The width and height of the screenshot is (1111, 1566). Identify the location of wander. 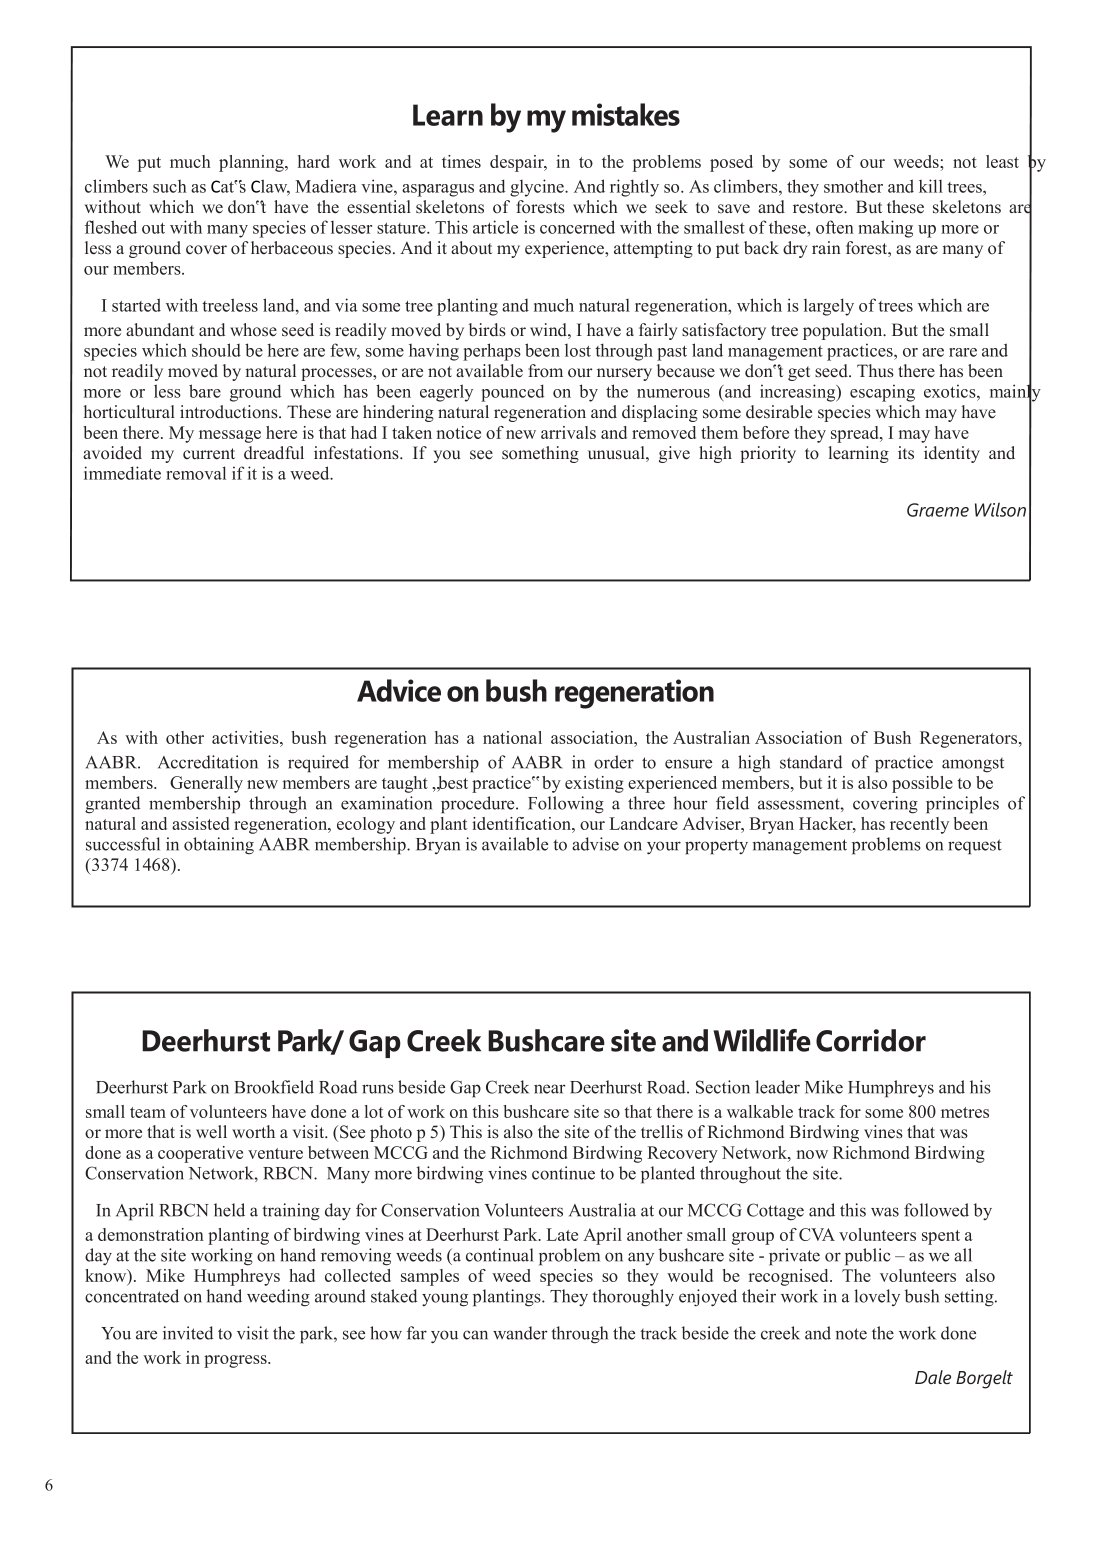
(520, 1333).
